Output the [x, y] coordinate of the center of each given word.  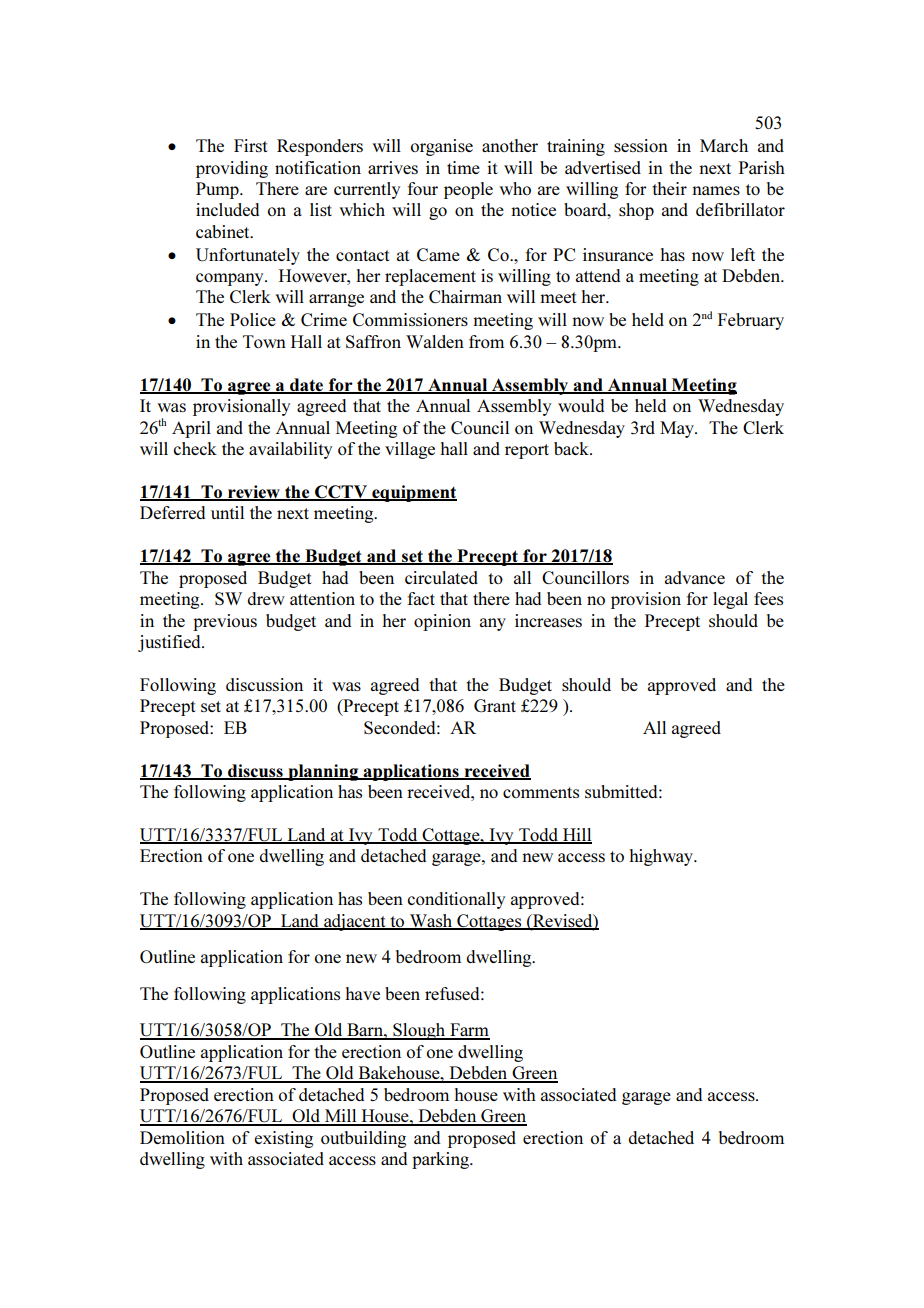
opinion [442, 622]
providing [232, 169]
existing [283, 1139]
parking [441, 1160]
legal [730, 600]
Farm [469, 1031]
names [716, 190]
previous [225, 622]
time [463, 167]
